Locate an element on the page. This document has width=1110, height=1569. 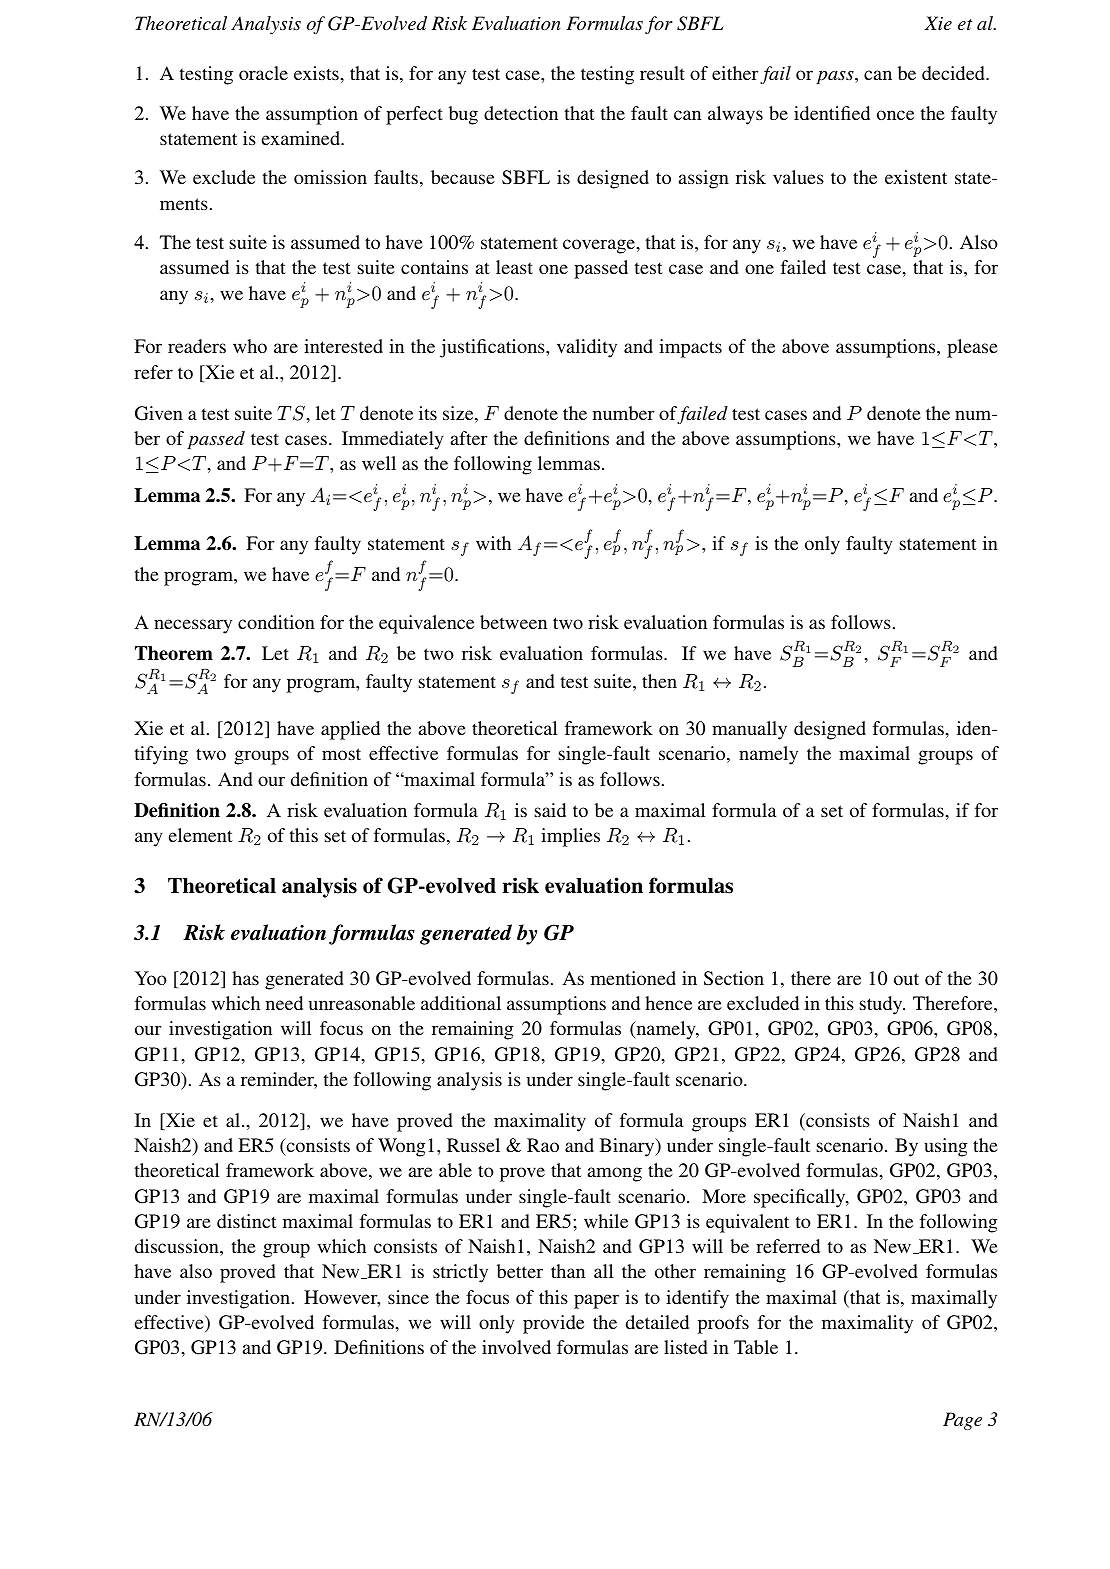
has is located at coordinates (245, 978).
